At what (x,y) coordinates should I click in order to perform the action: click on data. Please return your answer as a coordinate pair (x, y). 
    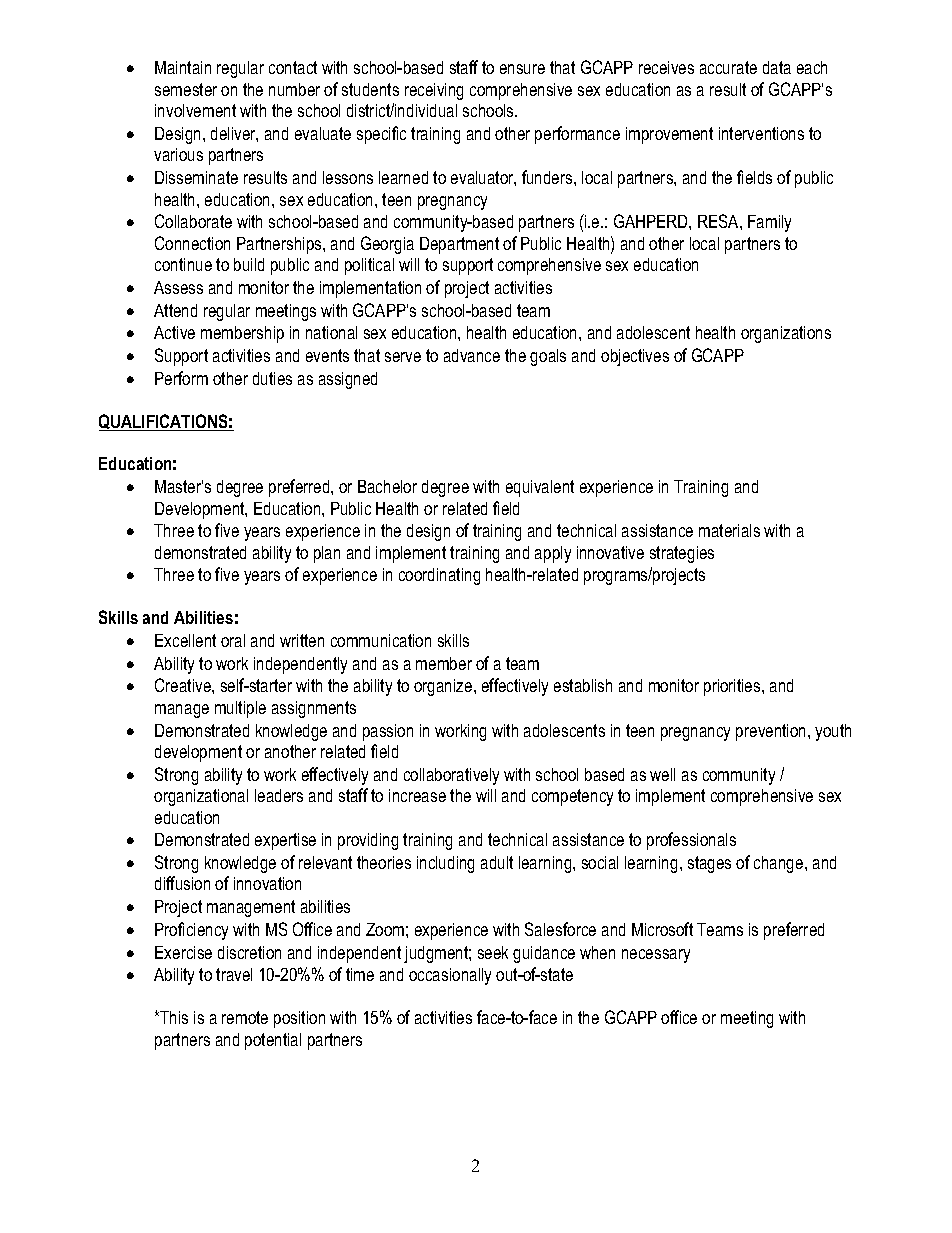
    Looking at the image, I should click on (777, 67).
